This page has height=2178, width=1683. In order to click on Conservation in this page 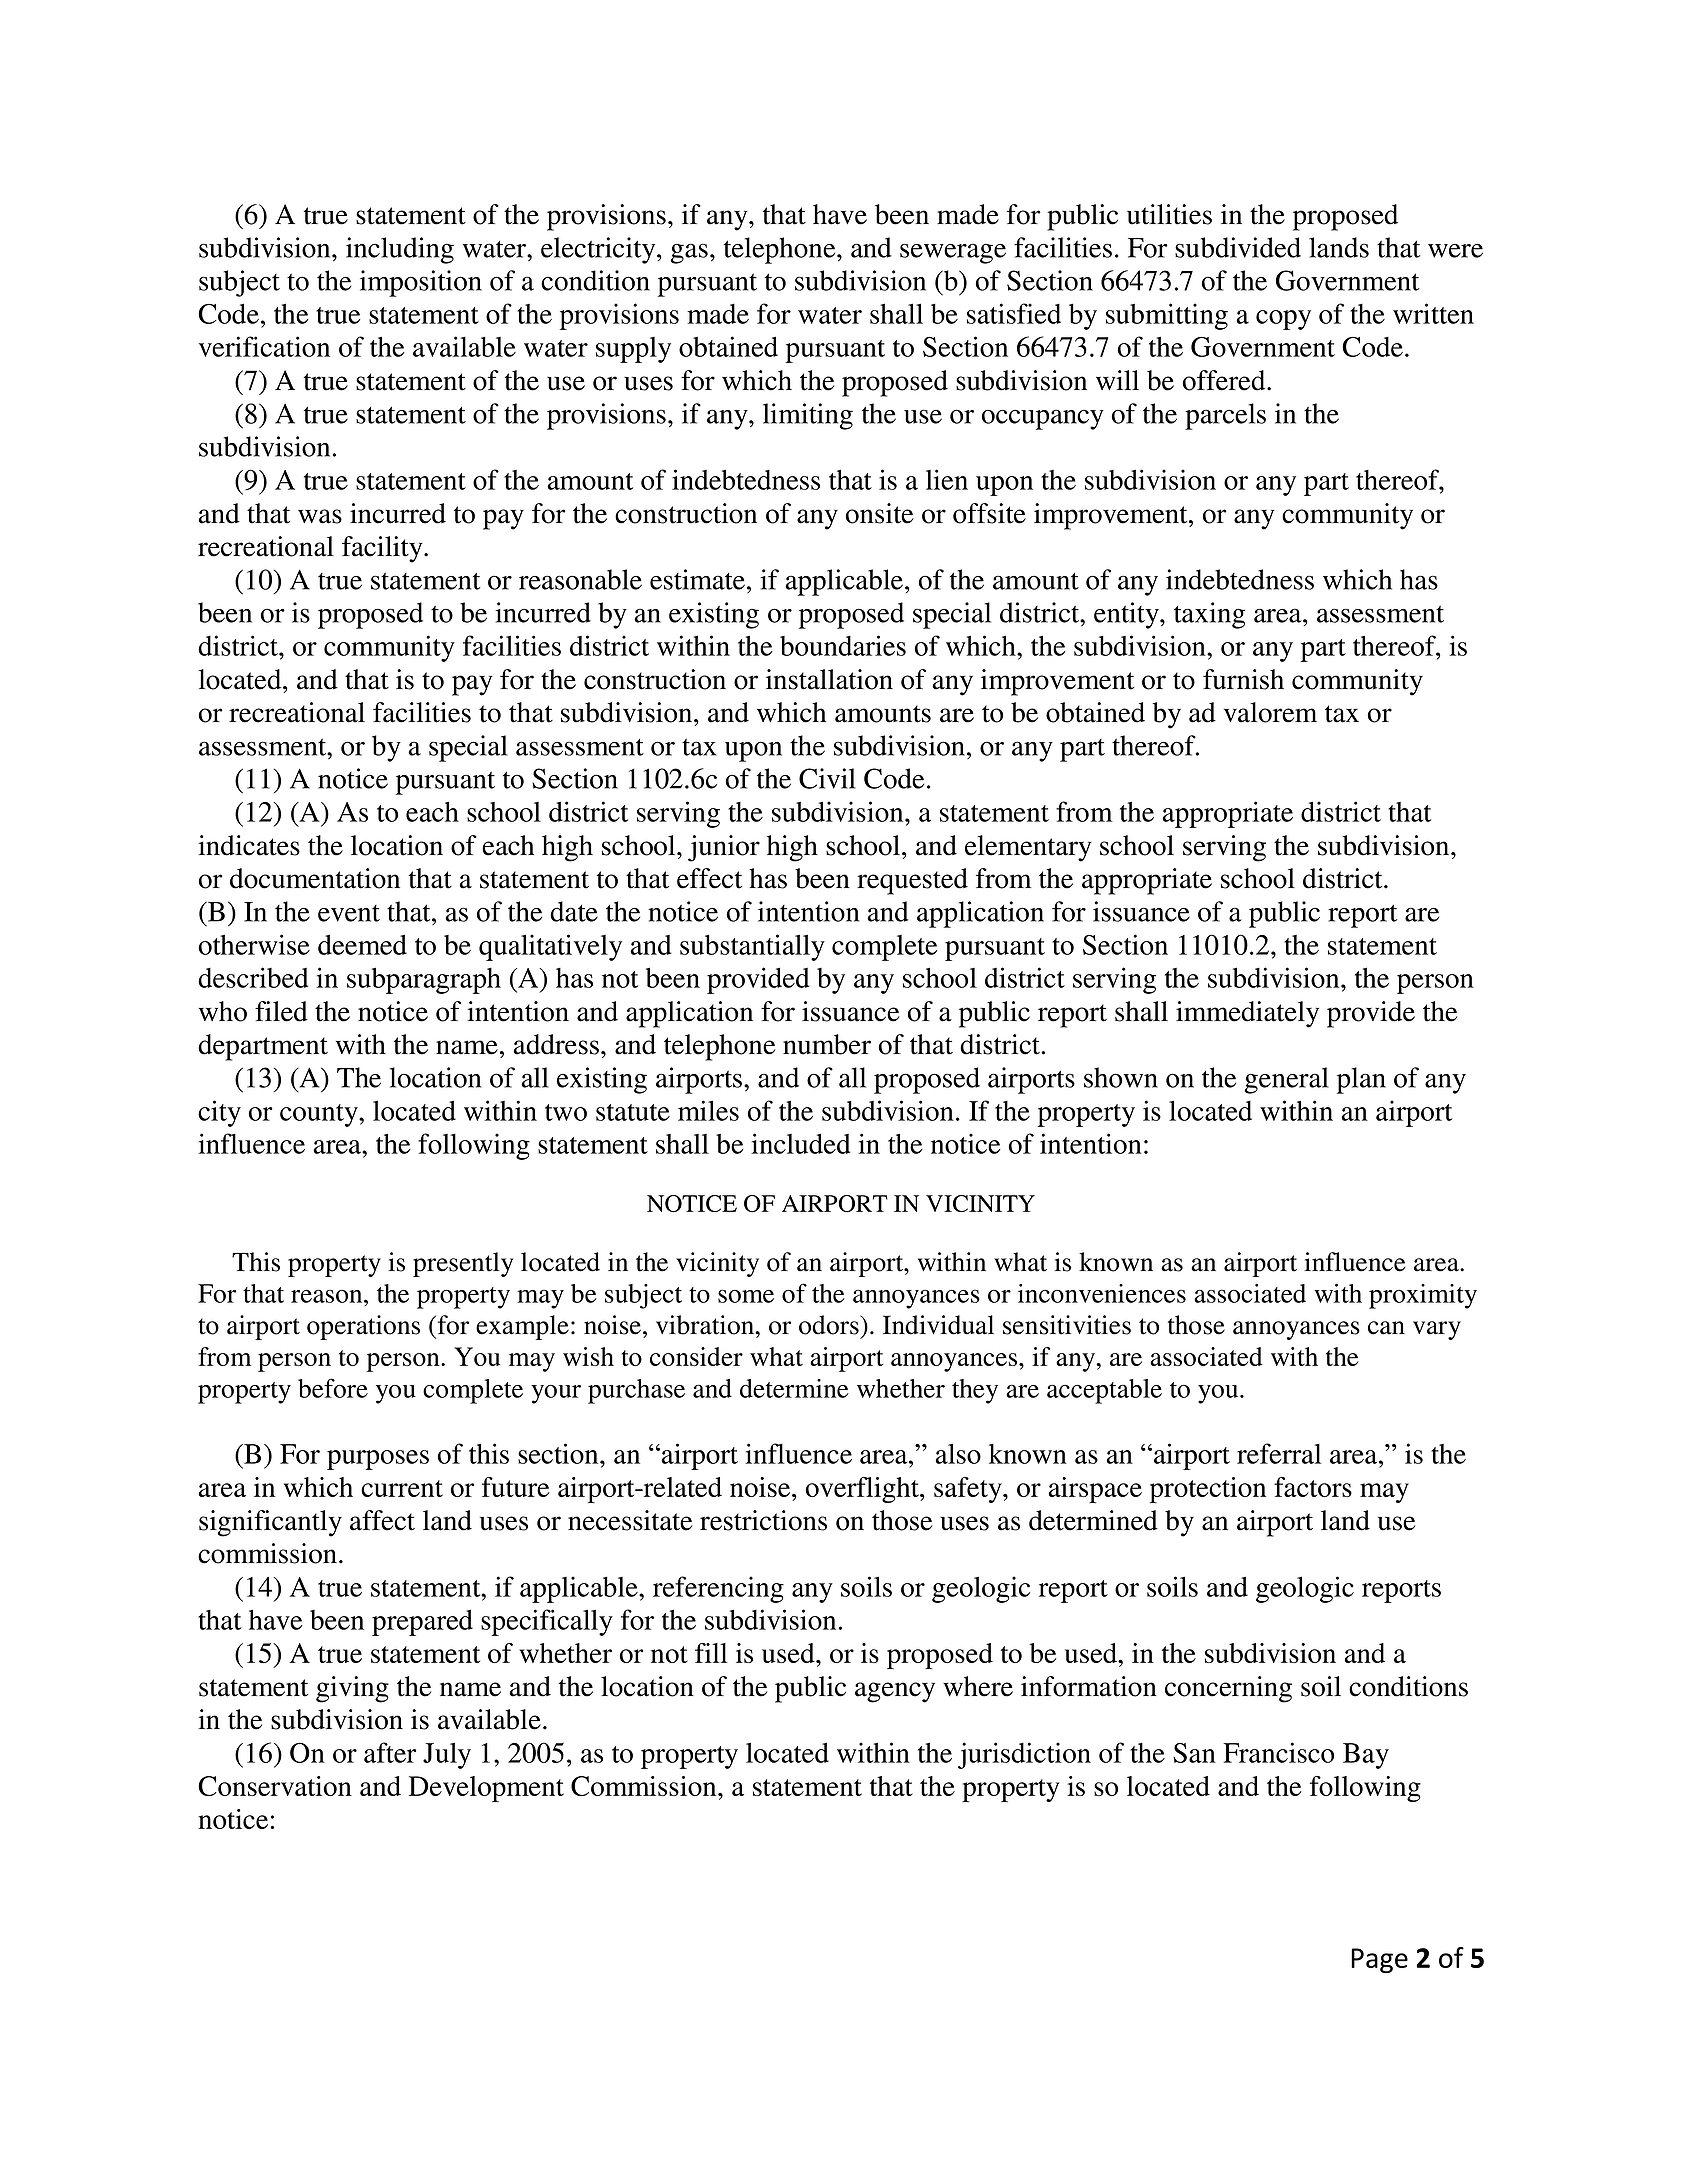, I will do `click(275, 1786)`.
